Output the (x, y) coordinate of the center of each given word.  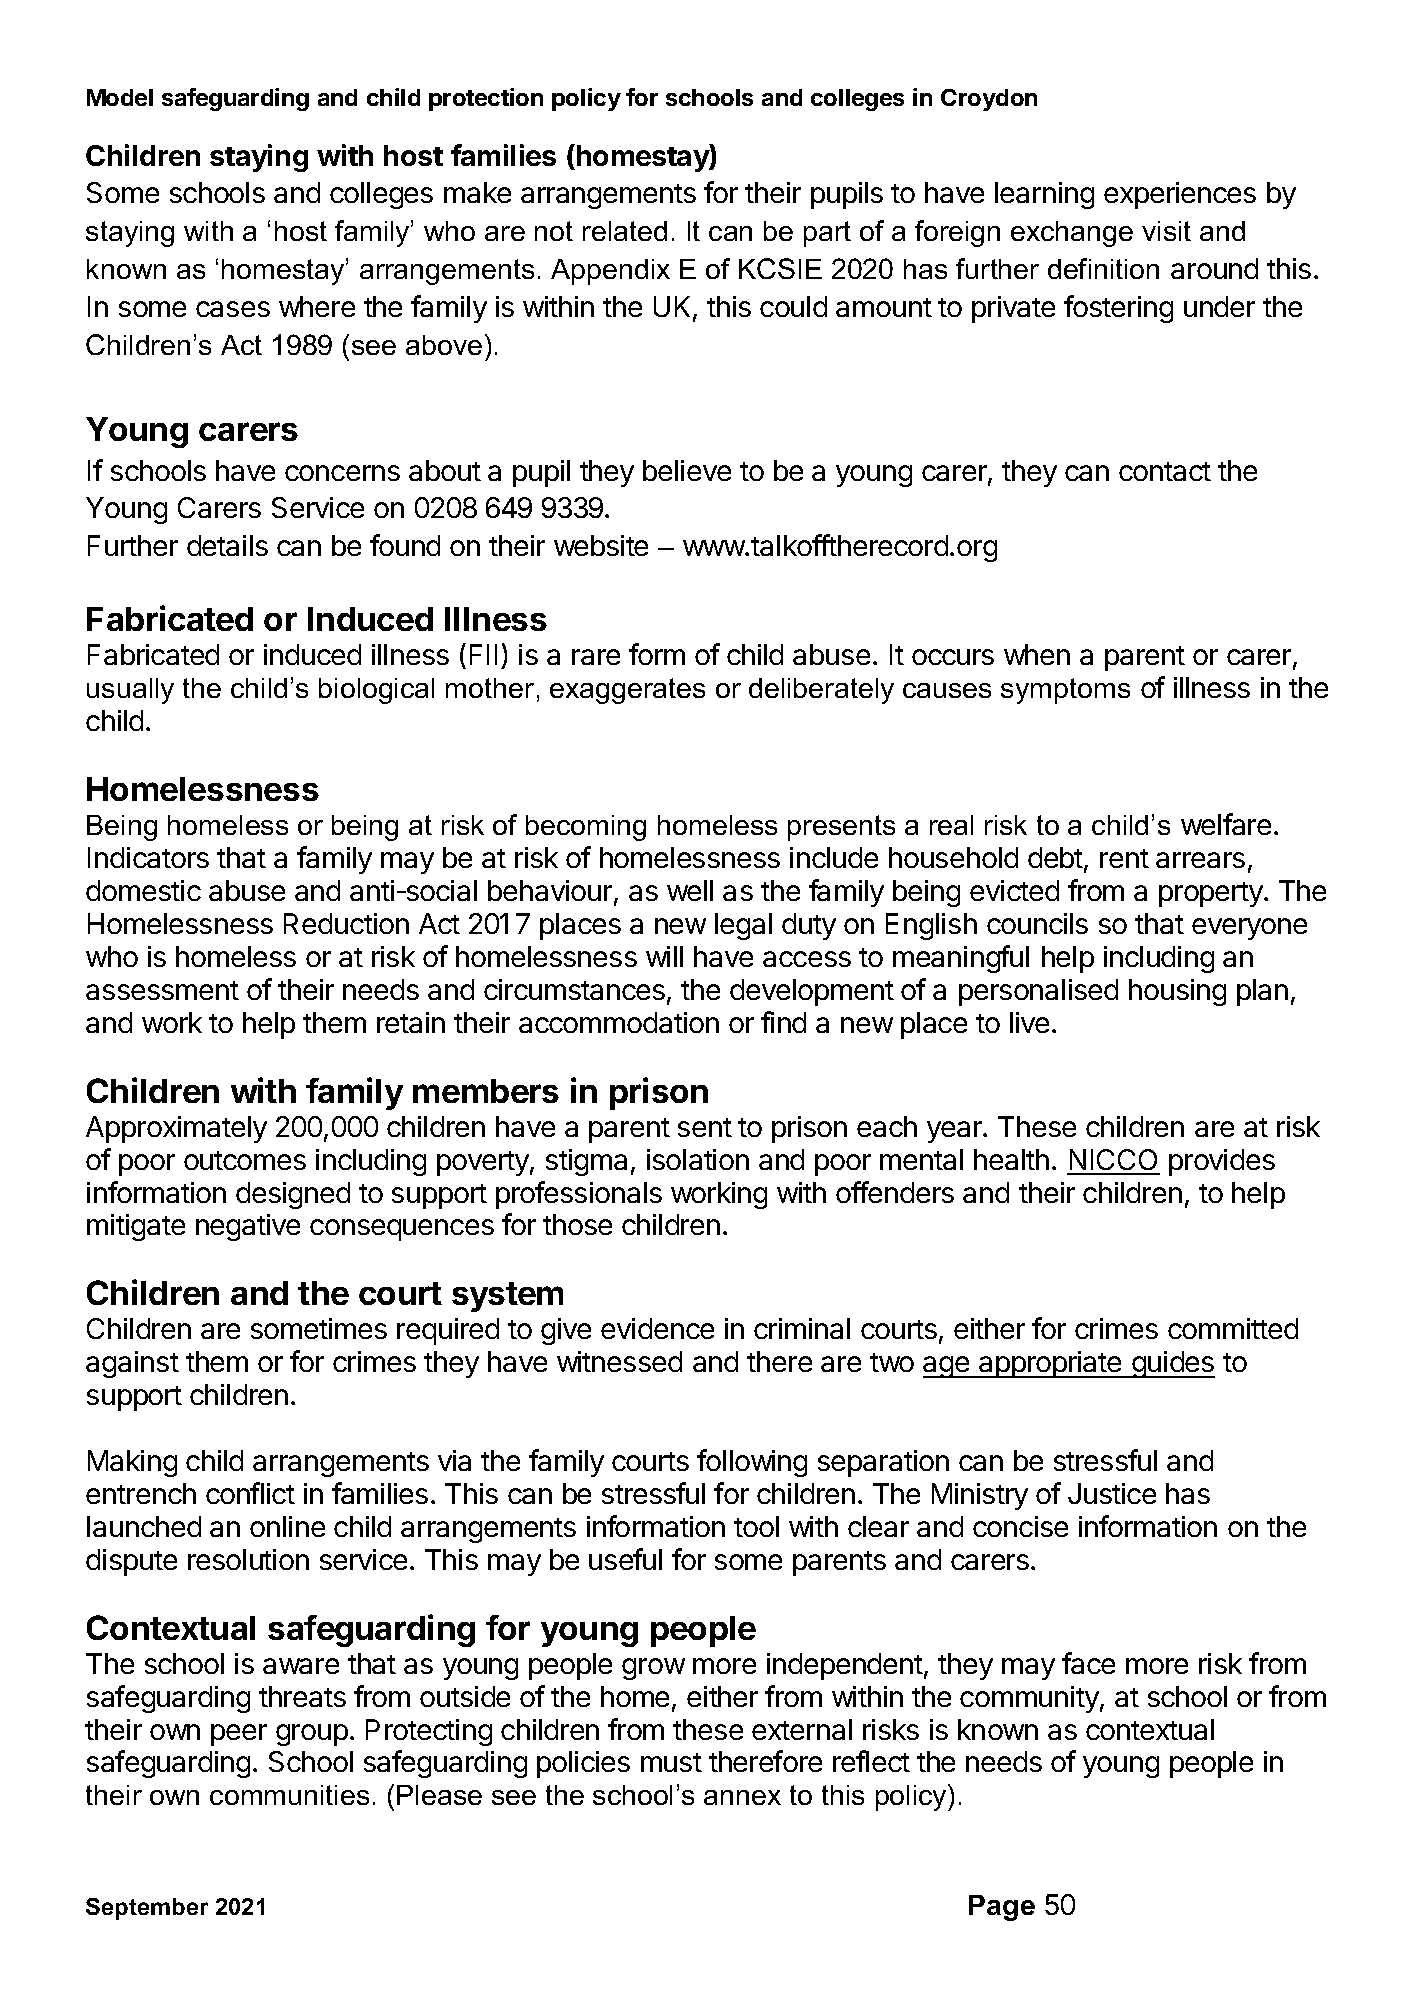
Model (120, 97)
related (625, 231)
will (664, 956)
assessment (162, 990)
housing (1177, 992)
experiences (1180, 195)
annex (742, 1797)
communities (289, 1795)
